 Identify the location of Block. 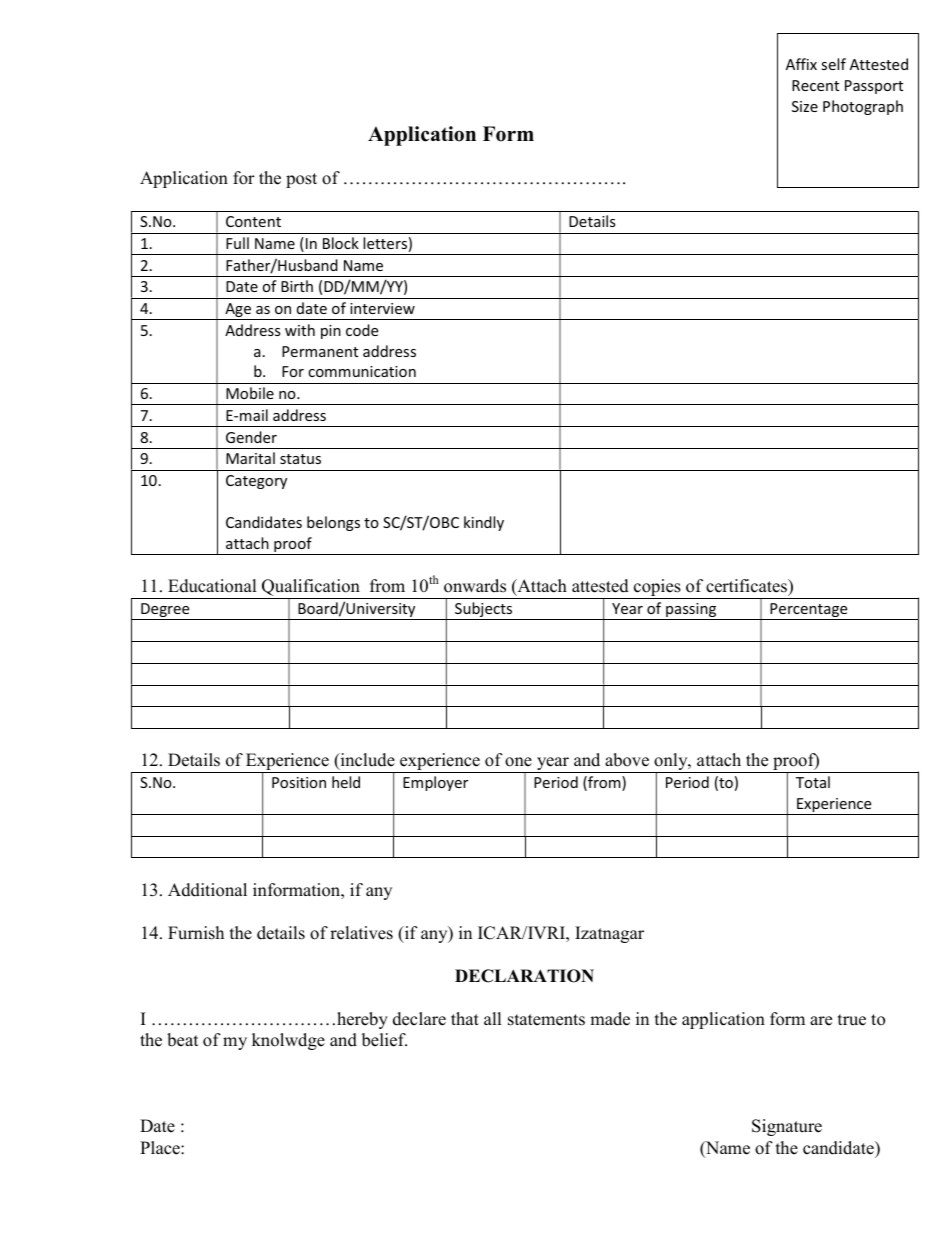
(341, 243).
